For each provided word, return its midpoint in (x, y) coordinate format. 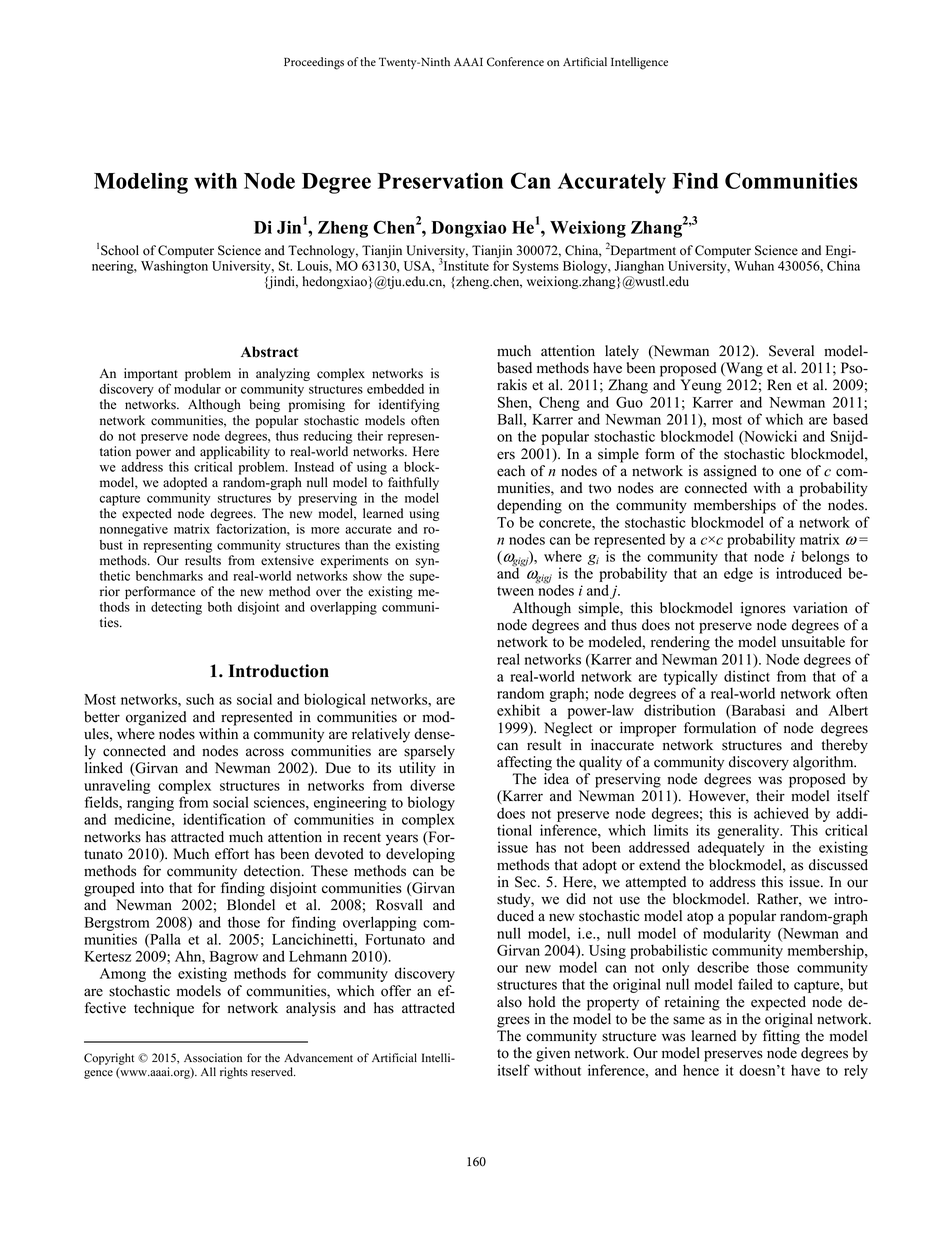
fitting (781, 1037)
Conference (515, 62)
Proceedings (314, 63)
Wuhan (754, 266)
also (509, 1002)
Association (213, 1058)
